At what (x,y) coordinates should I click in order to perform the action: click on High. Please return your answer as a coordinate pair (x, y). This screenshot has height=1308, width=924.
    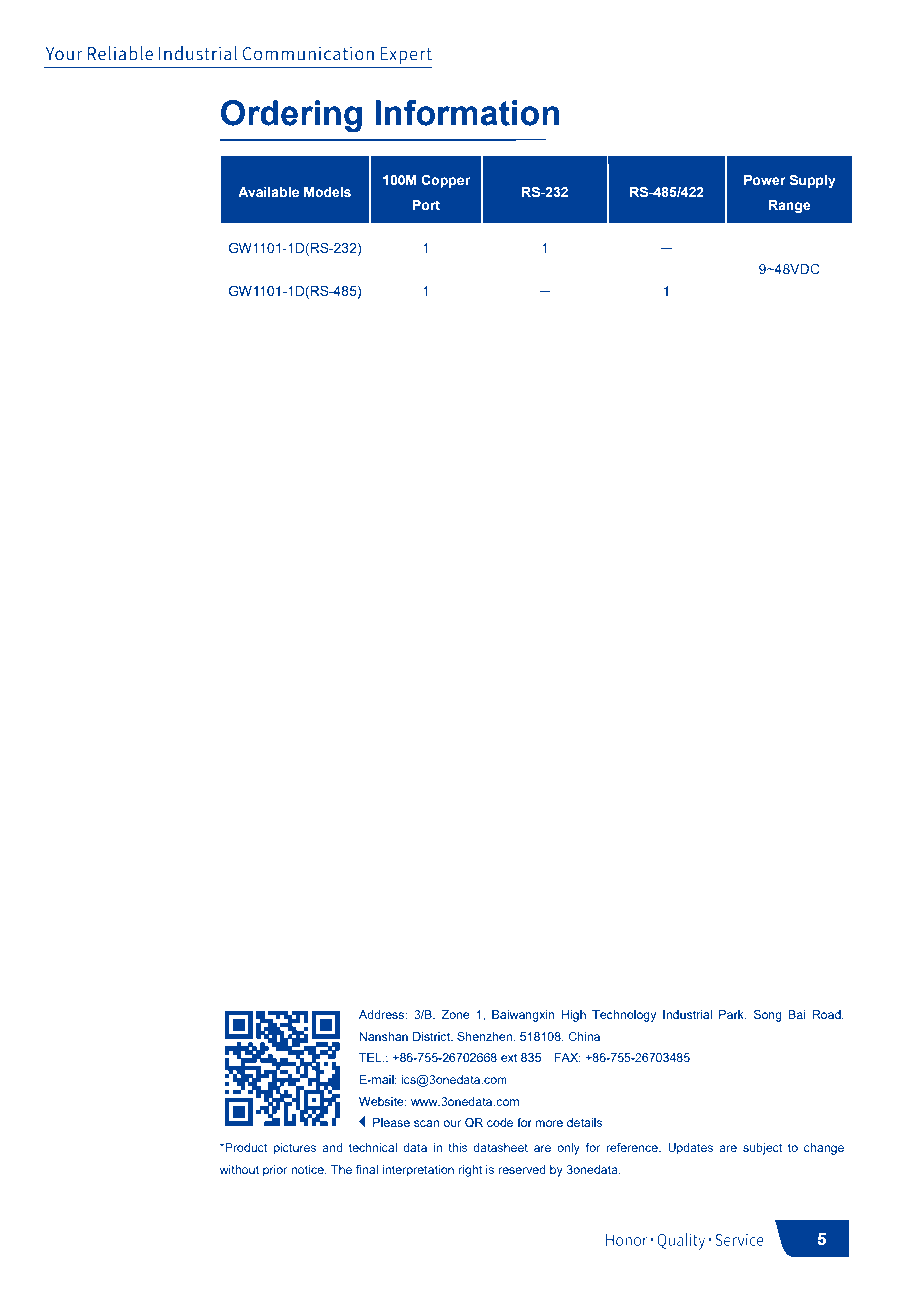
    Looking at the image, I should click on (574, 1016).
